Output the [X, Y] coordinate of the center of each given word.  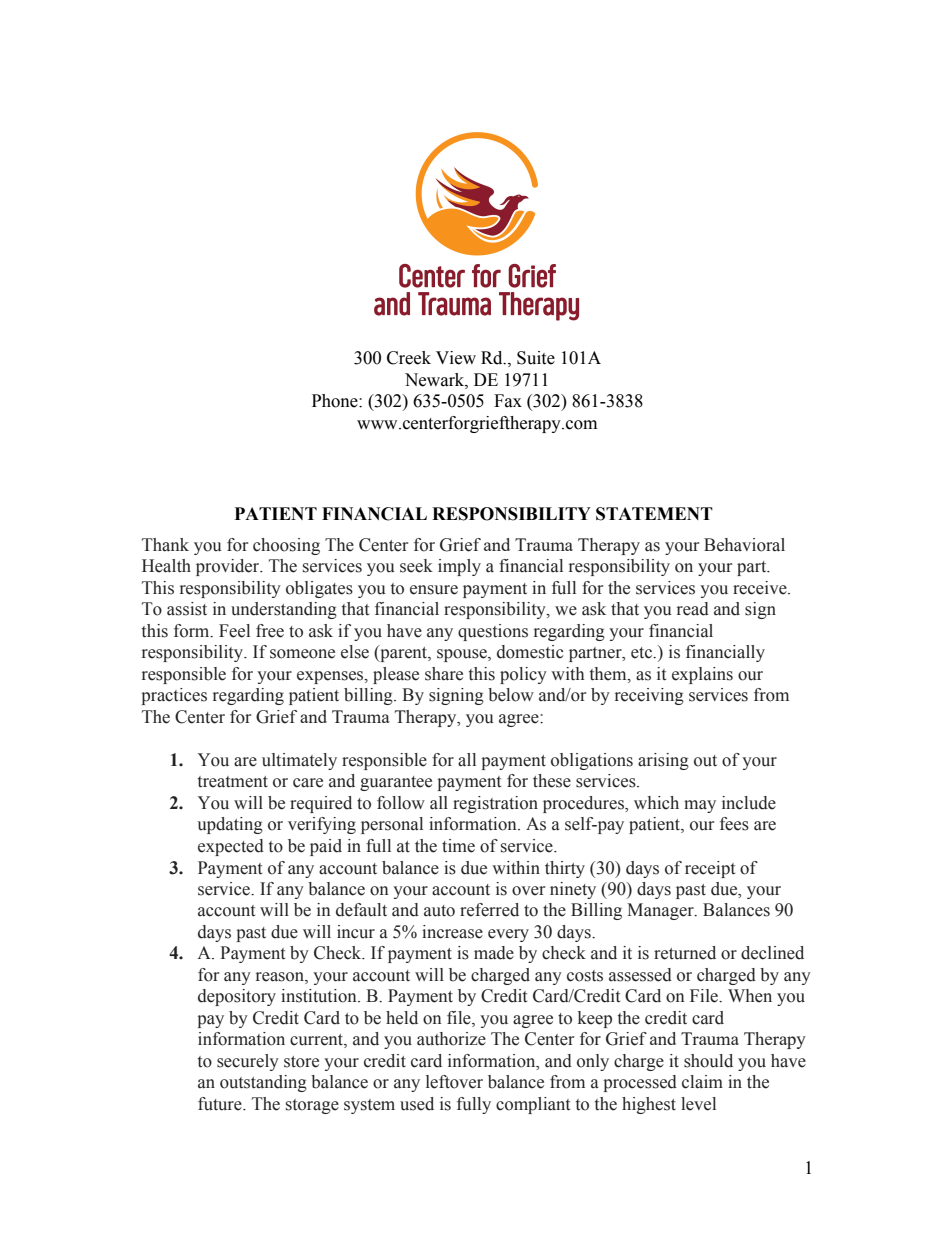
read [693, 609]
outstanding [263, 1083]
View [456, 358]
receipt [710, 869]
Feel [234, 631]
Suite [536, 358]
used [417, 1104]
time [458, 846]
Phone [336, 401]
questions [493, 632]
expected [231, 847]
